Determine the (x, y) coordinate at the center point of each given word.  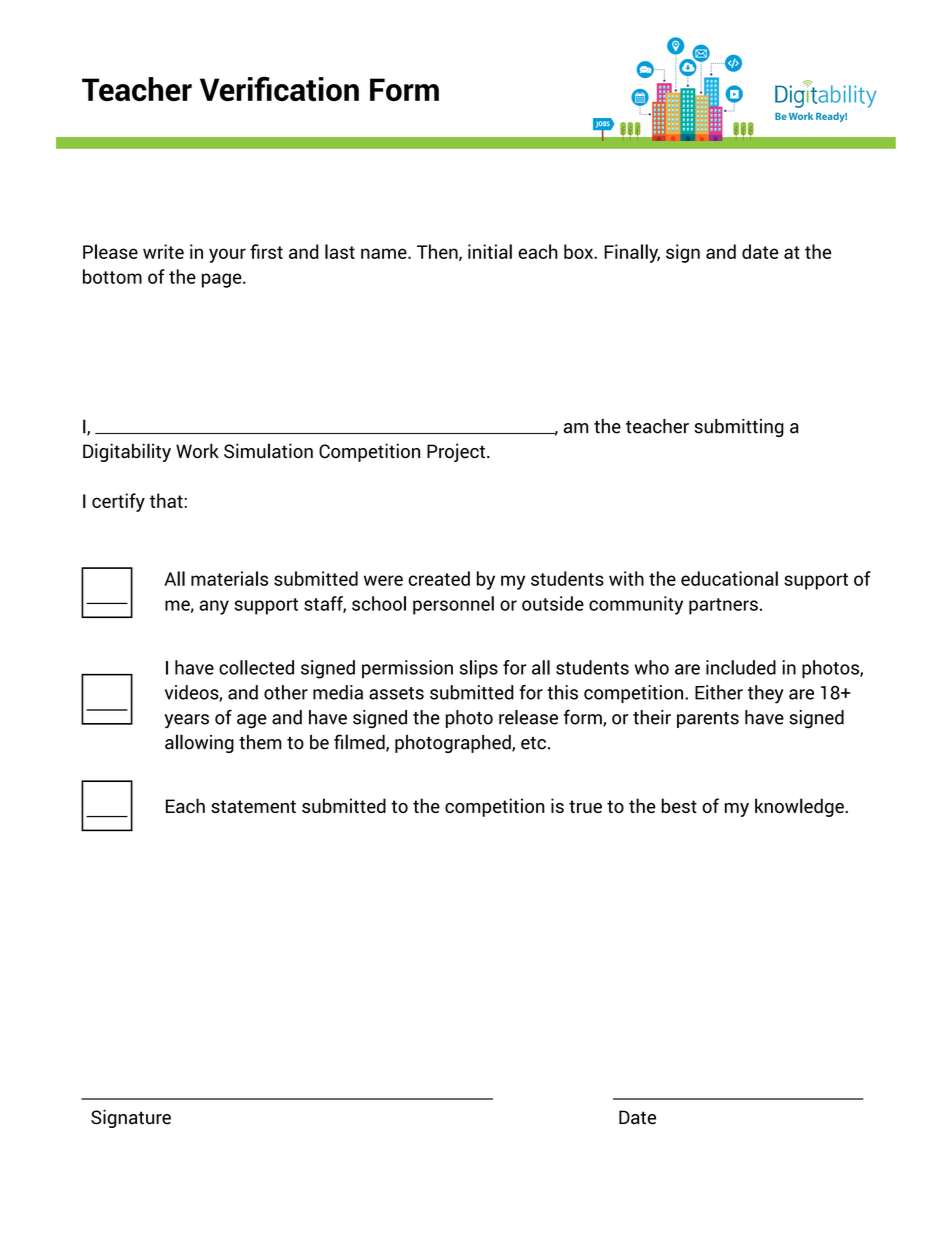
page (223, 280)
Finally (632, 253)
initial (490, 251)
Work (197, 451)
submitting (739, 428)
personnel (453, 605)
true (585, 806)
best (679, 805)
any (214, 607)
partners (723, 606)
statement (253, 806)
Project (456, 452)
